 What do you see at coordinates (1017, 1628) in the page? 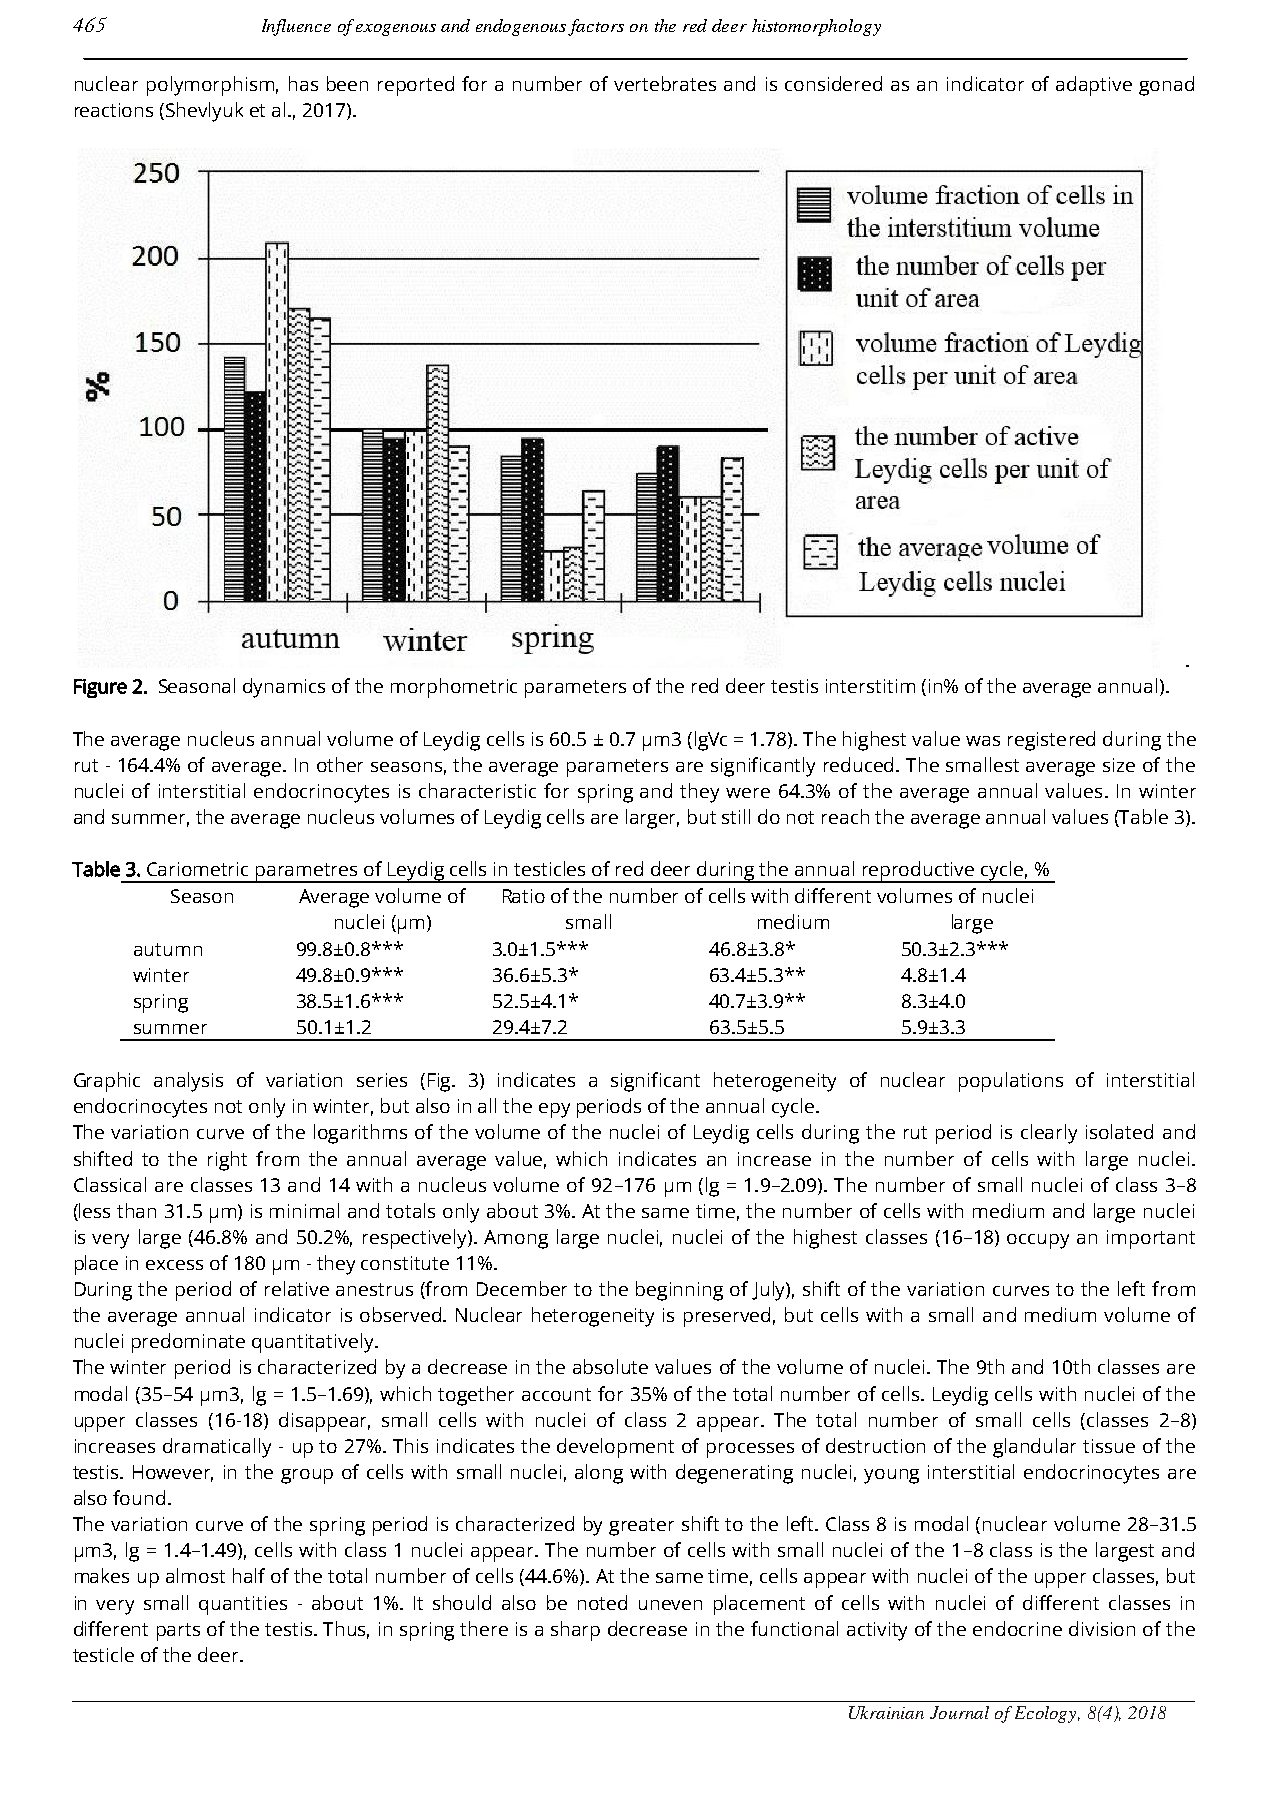
I see `endocrine` at bounding box center [1017, 1628].
